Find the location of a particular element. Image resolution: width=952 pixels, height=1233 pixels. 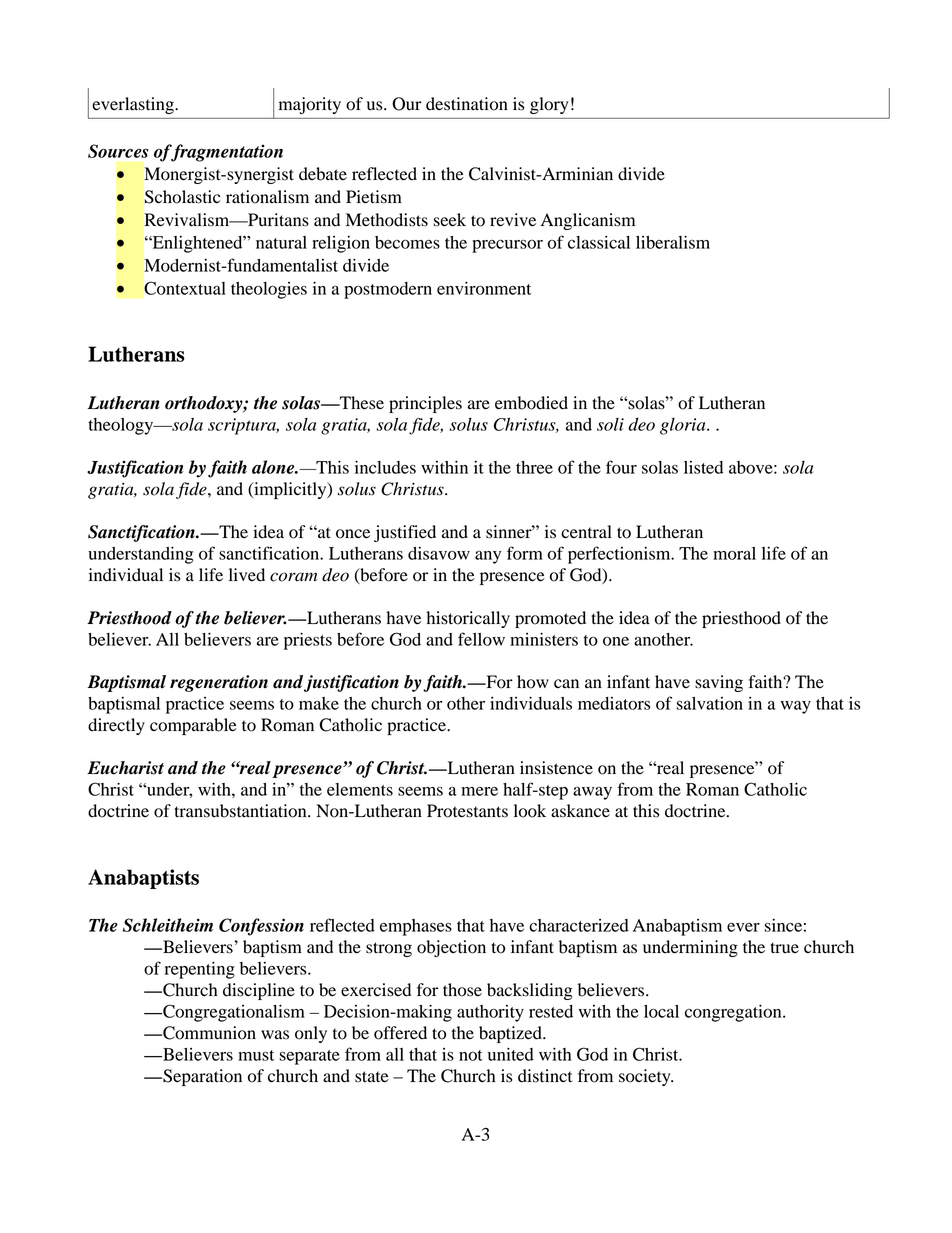

principles is located at coordinates (425, 404).
